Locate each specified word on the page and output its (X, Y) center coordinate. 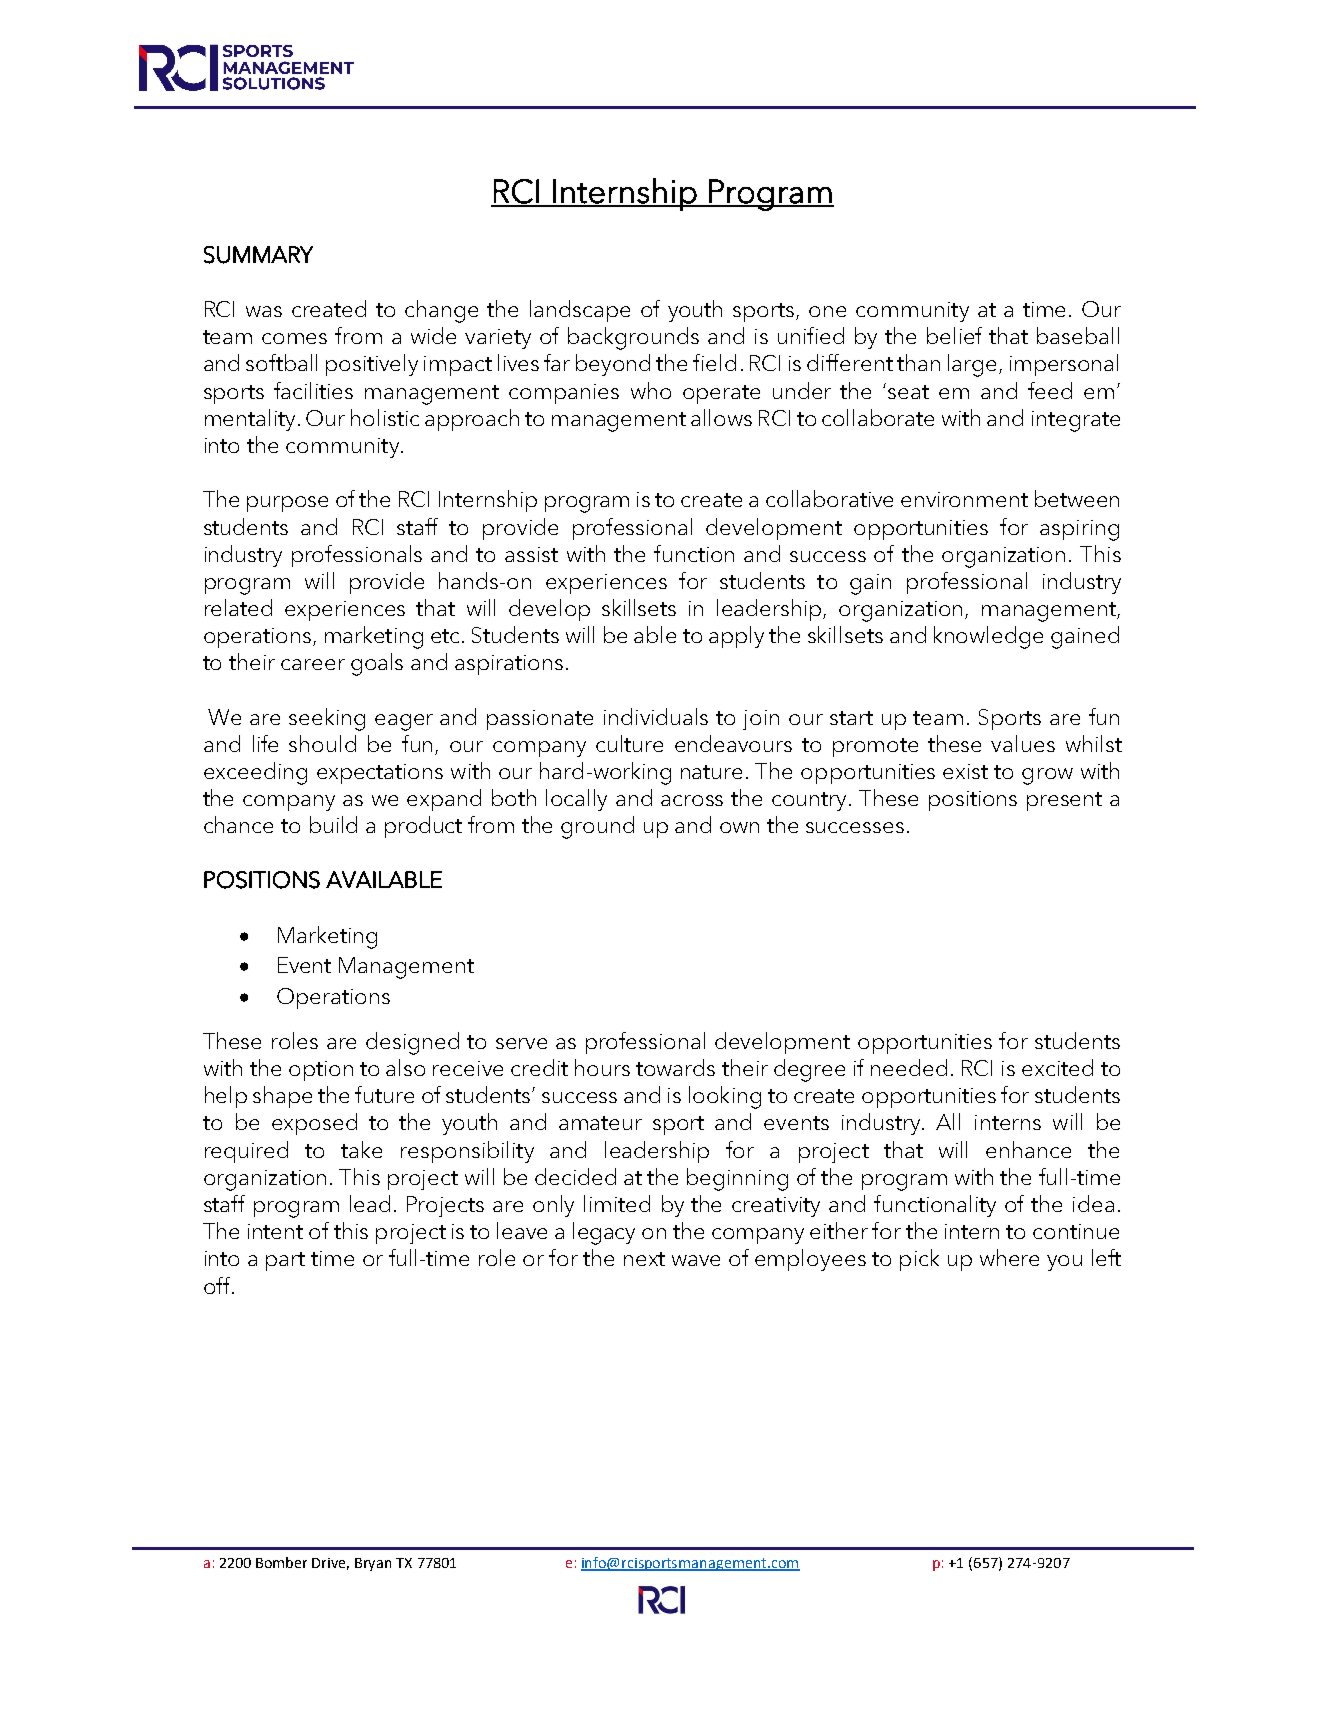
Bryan (373, 1564)
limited (617, 1203)
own (739, 827)
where (1009, 1257)
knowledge (988, 637)
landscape (580, 311)
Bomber (281, 1562)
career (313, 664)
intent (275, 1231)
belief (954, 335)
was (264, 311)
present (1064, 801)
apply (736, 637)
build (333, 824)
